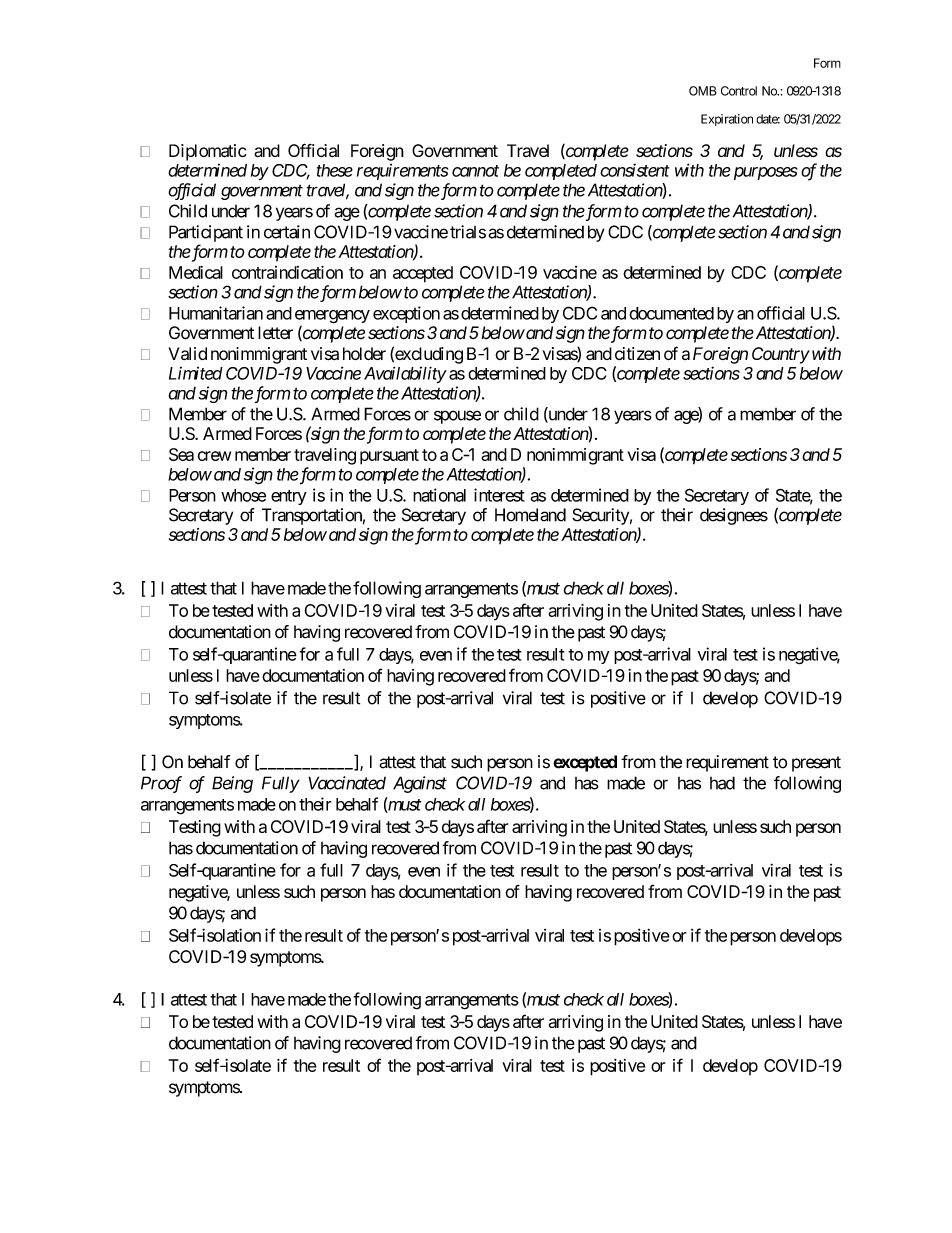  Describe the element at coordinates (727, 120) in the page. I see `Expiration` at that location.
